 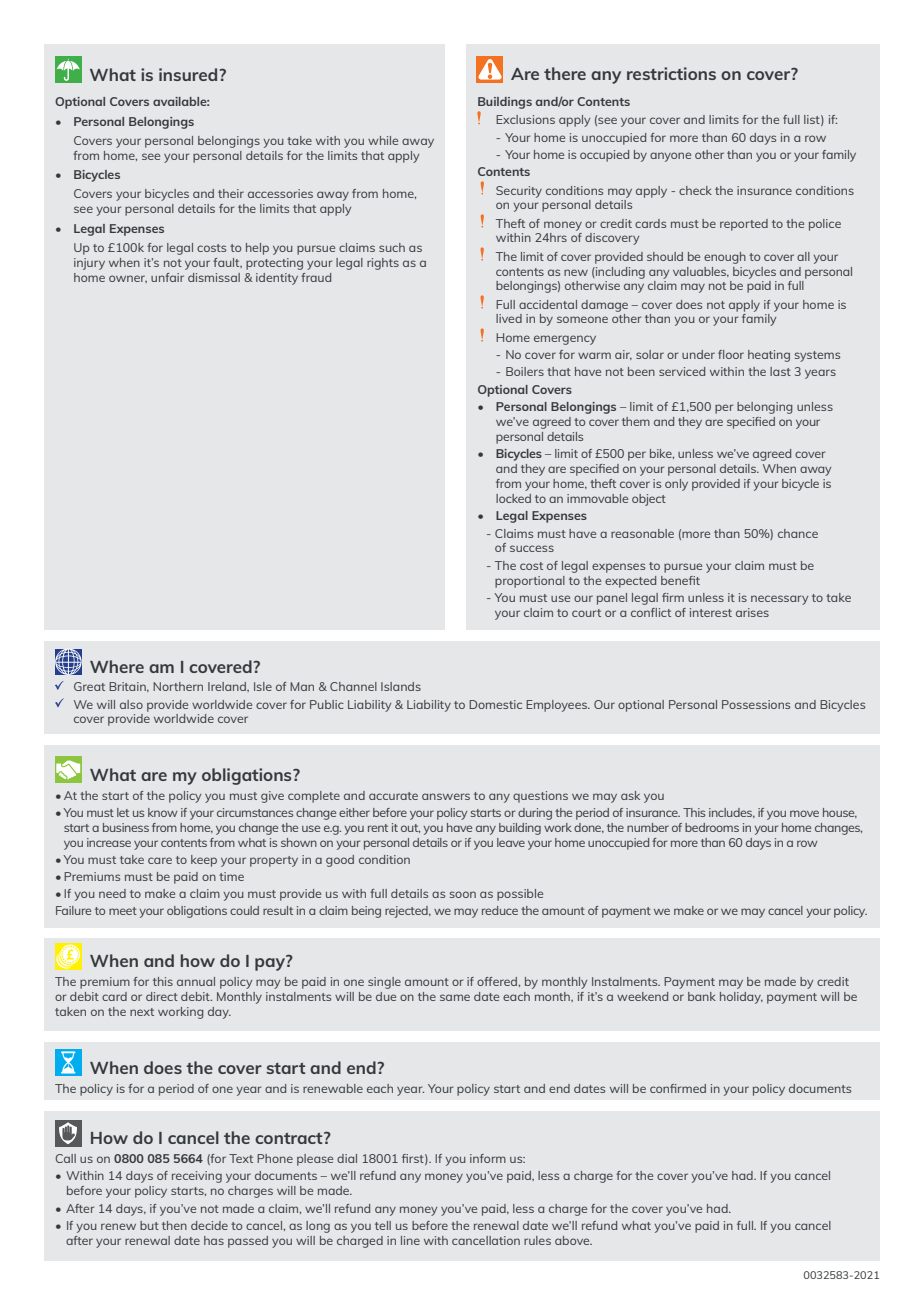 What do you see at coordinates (160, 860) in the image?
I see `care` at bounding box center [160, 860].
